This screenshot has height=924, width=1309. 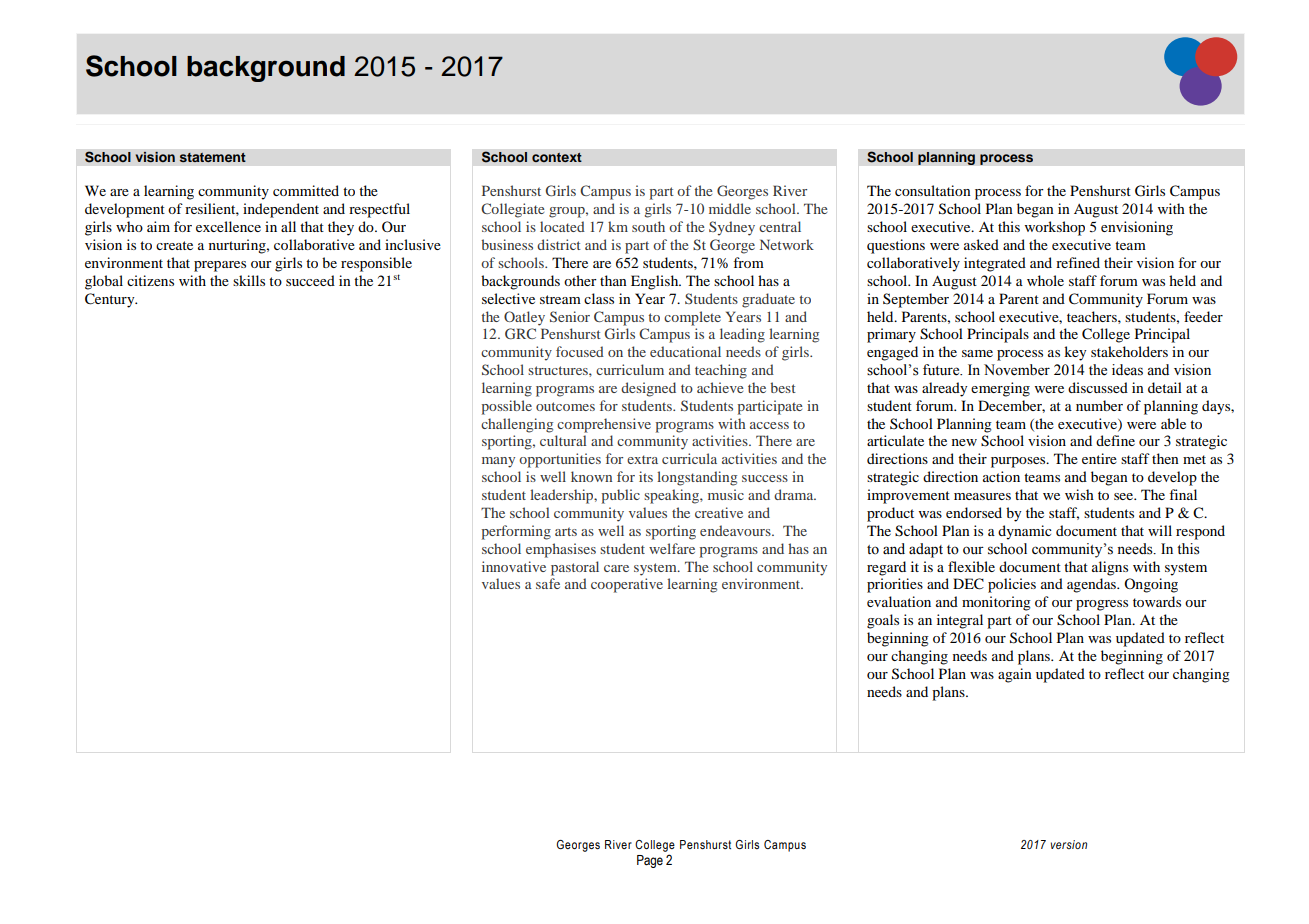 What do you see at coordinates (516, 532) in the screenshot?
I see `performing` at bounding box center [516, 532].
